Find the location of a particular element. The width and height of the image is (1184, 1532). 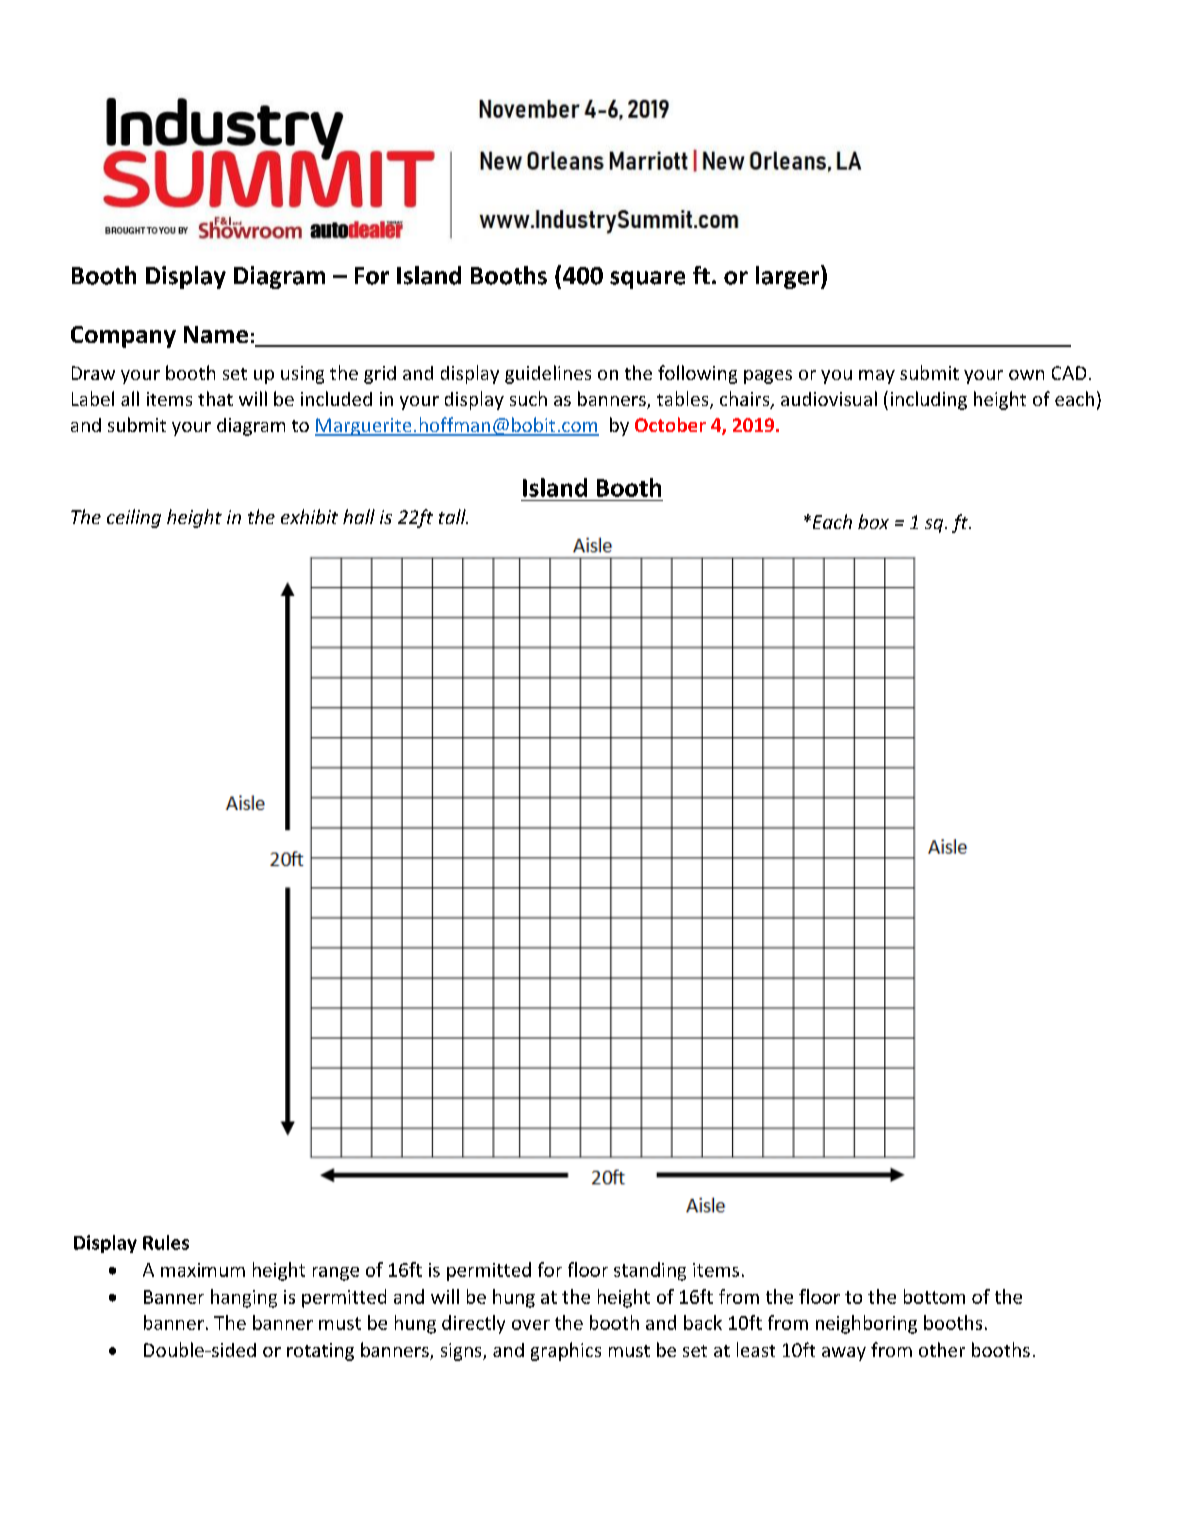

tall is located at coordinates (453, 516).
